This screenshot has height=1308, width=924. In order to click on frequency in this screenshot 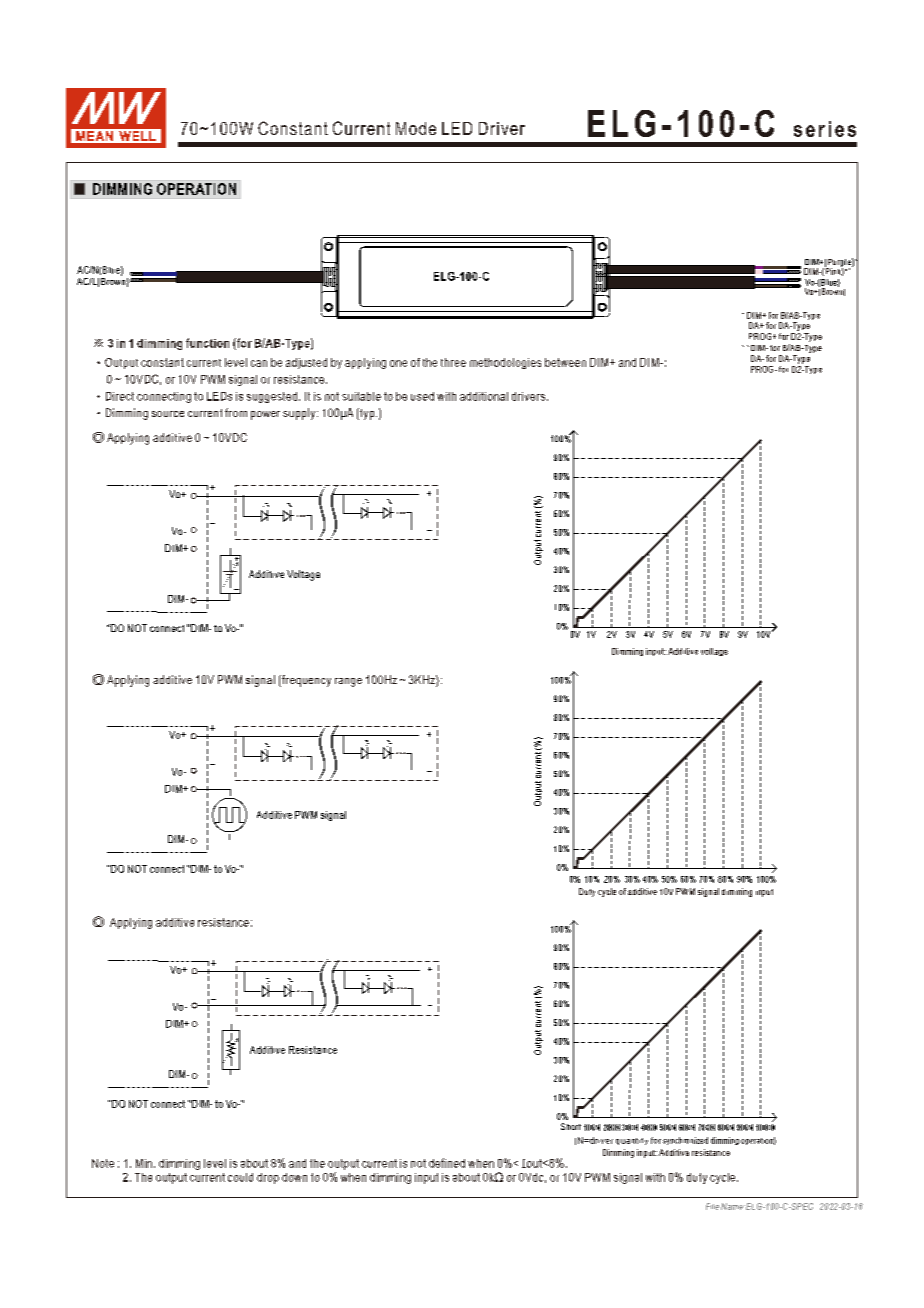, I will do `click(305, 681)`.
